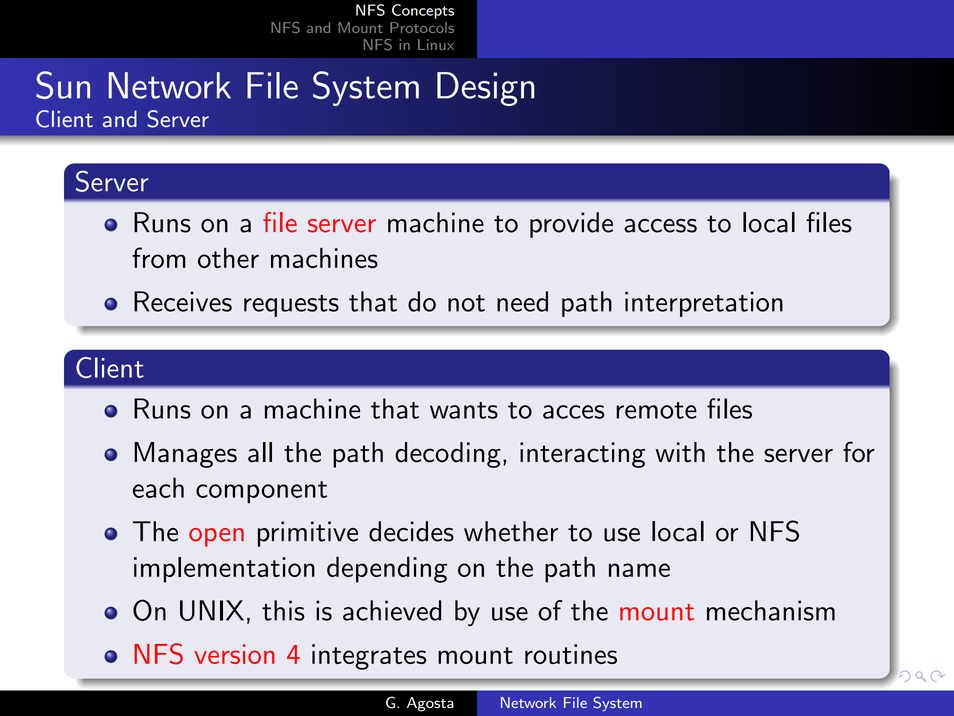 The width and height of the screenshot is (954, 716). I want to click on Sun, so click(63, 85).
